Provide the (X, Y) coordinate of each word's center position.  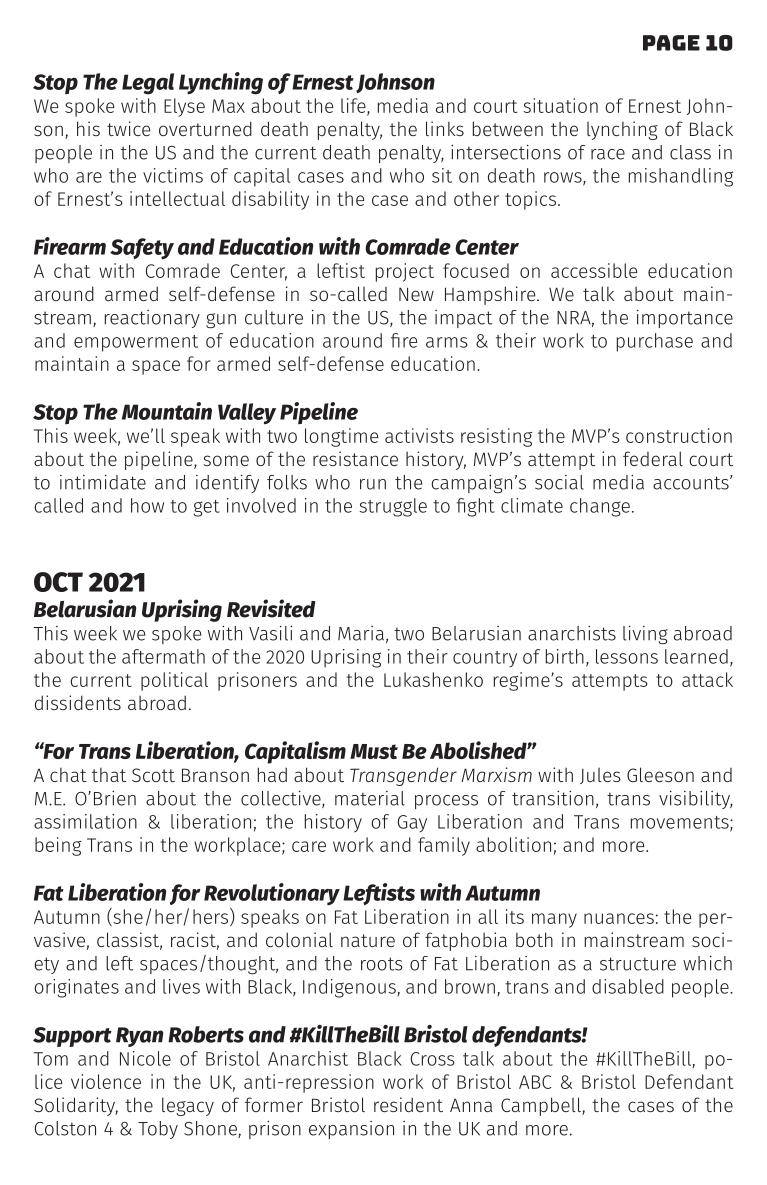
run (373, 484)
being (58, 846)
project (405, 272)
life (354, 107)
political (174, 681)
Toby (158, 1130)
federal (653, 458)
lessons (627, 656)
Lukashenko (433, 679)
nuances (619, 918)
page (671, 43)
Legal (148, 84)
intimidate (103, 482)
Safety (142, 249)
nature (368, 940)
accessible (594, 270)
